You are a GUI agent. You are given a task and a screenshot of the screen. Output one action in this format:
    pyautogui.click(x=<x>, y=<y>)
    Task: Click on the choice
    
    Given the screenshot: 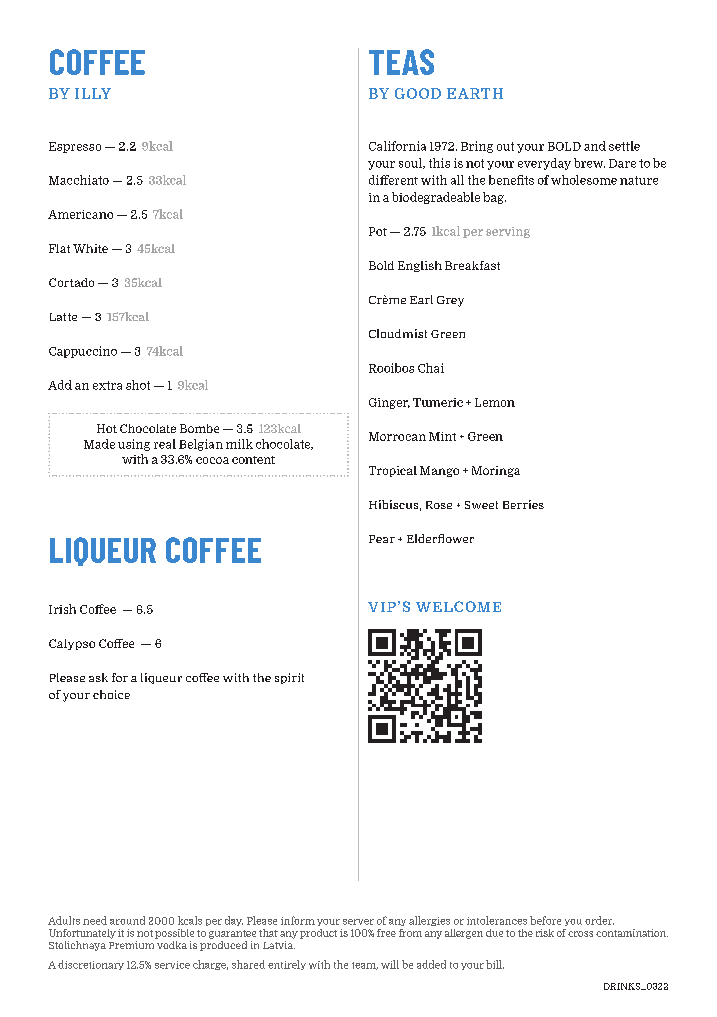 What is the action you would take?
    pyautogui.click(x=111, y=694)
